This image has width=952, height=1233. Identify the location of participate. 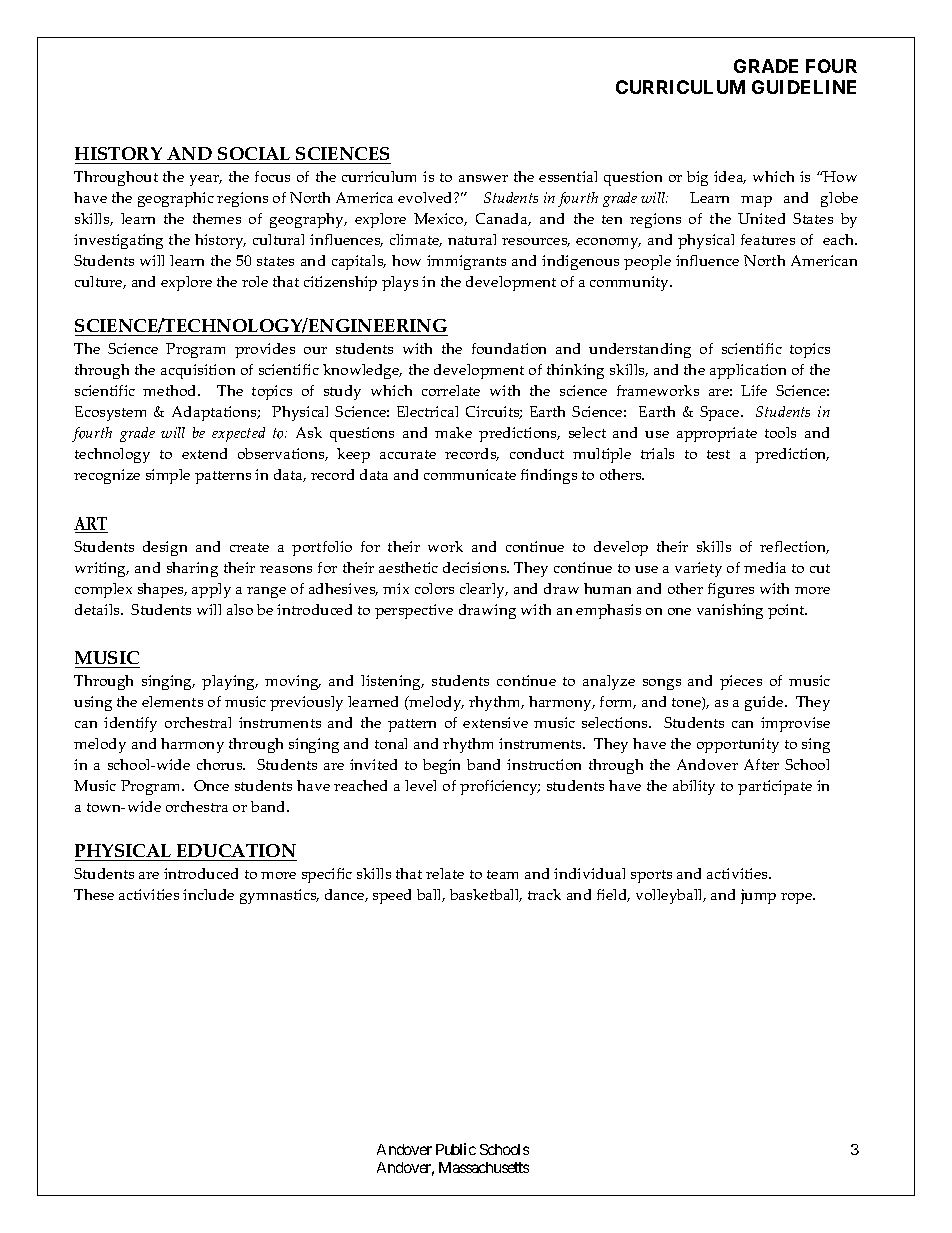
(775, 787).
